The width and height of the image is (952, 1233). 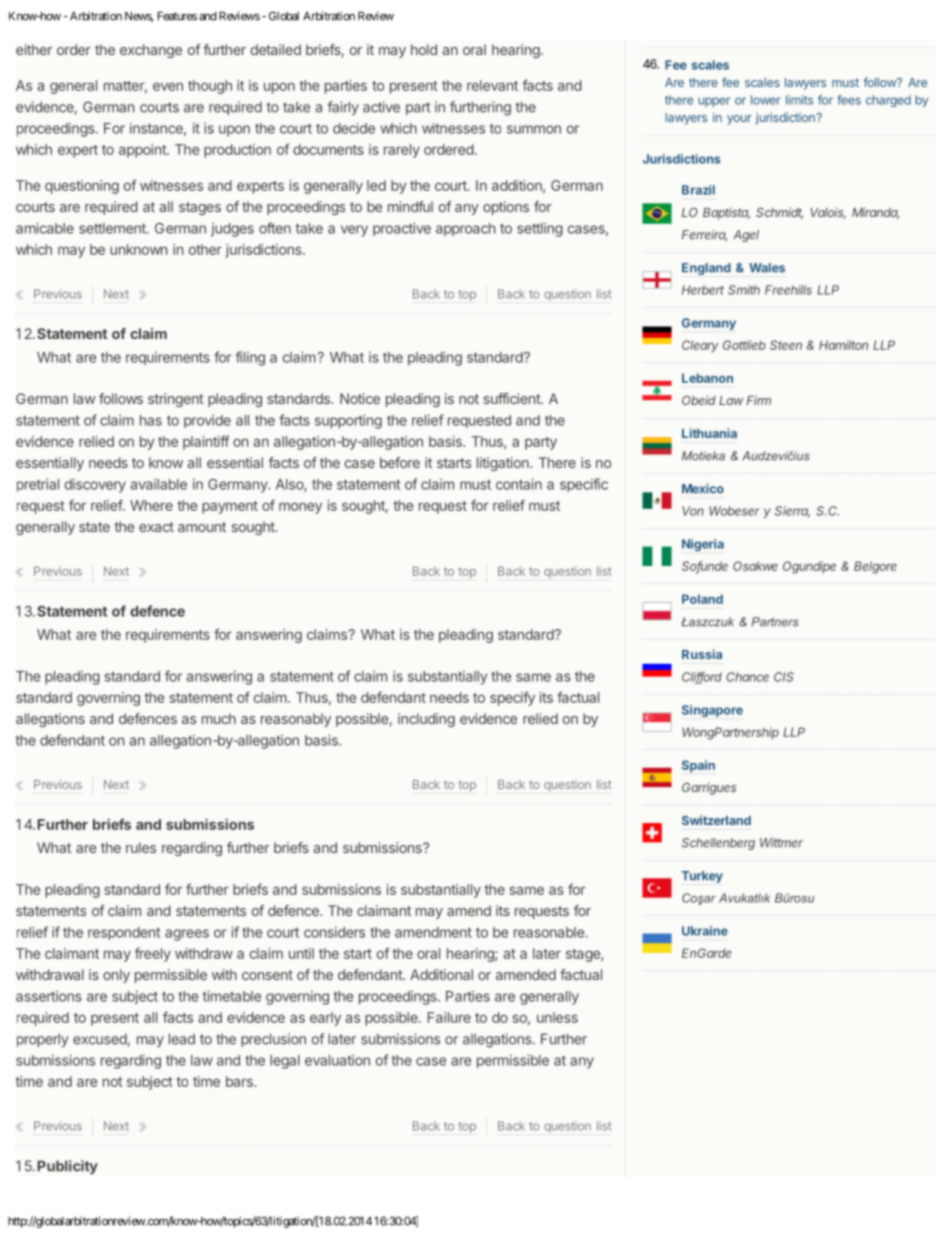 What do you see at coordinates (156, 527) in the image?
I see `exact` at bounding box center [156, 527].
